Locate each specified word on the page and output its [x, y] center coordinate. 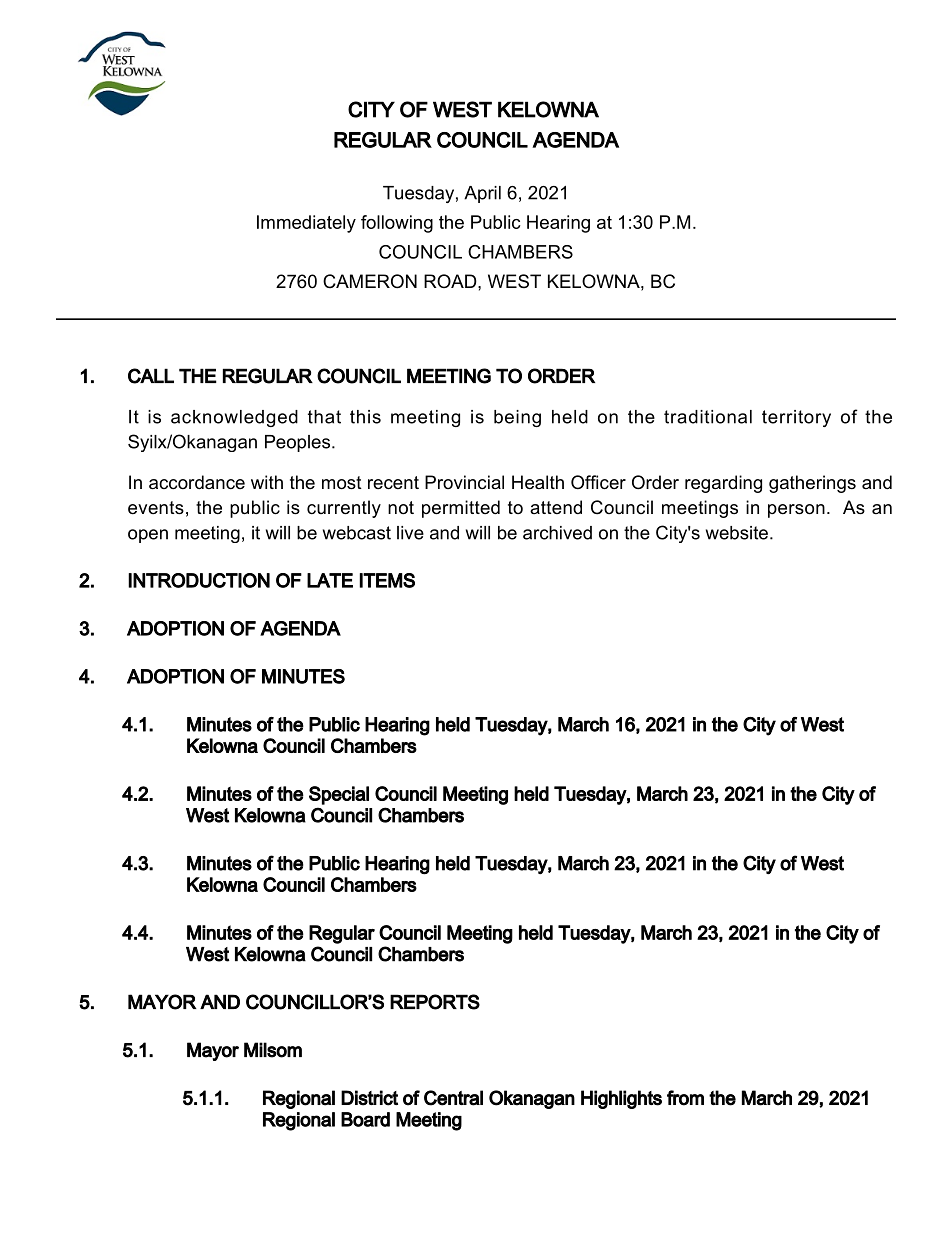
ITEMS [387, 580]
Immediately [306, 224]
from [685, 1098]
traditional [708, 417]
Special [339, 795]
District [369, 1098]
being [517, 418]
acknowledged [234, 418]
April [482, 194]
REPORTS [435, 1002]
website [737, 533]
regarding [723, 484]
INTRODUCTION [199, 580]
